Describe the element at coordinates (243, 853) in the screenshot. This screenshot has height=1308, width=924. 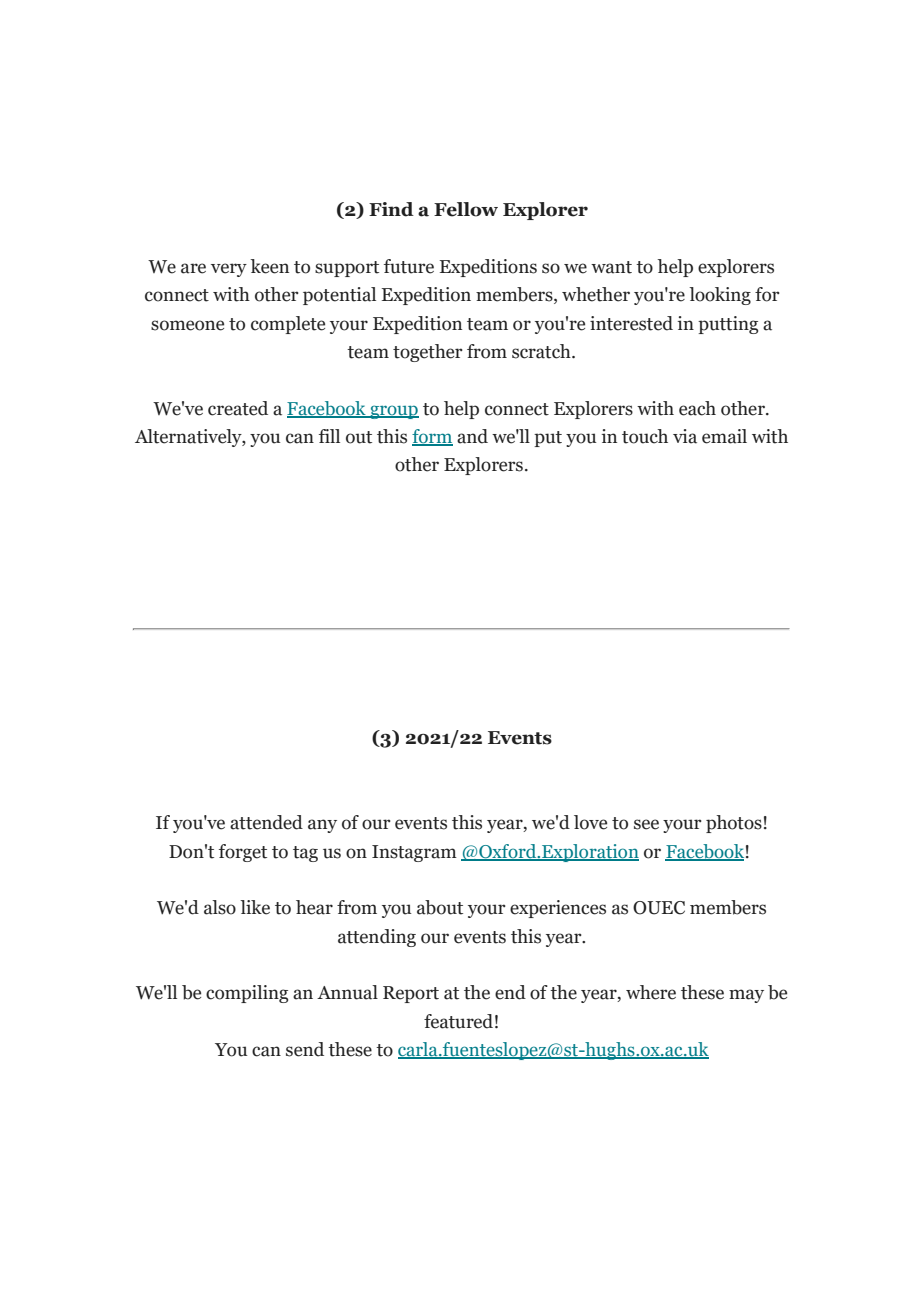
I see `forget` at that location.
